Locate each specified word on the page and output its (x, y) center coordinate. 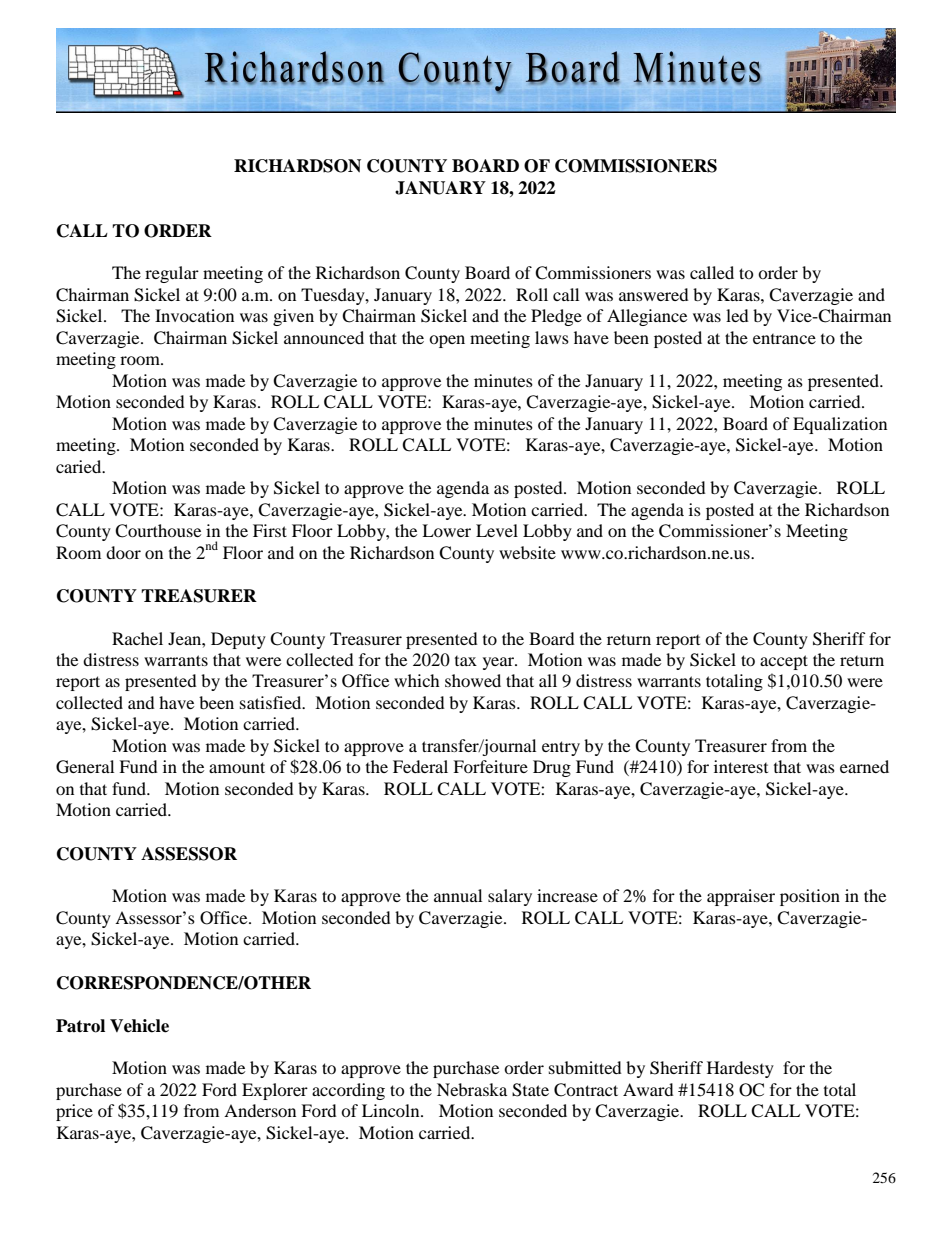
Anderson (260, 1110)
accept (784, 662)
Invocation (194, 315)
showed (473, 680)
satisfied (272, 702)
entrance (784, 339)
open (447, 341)
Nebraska (472, 1089)
